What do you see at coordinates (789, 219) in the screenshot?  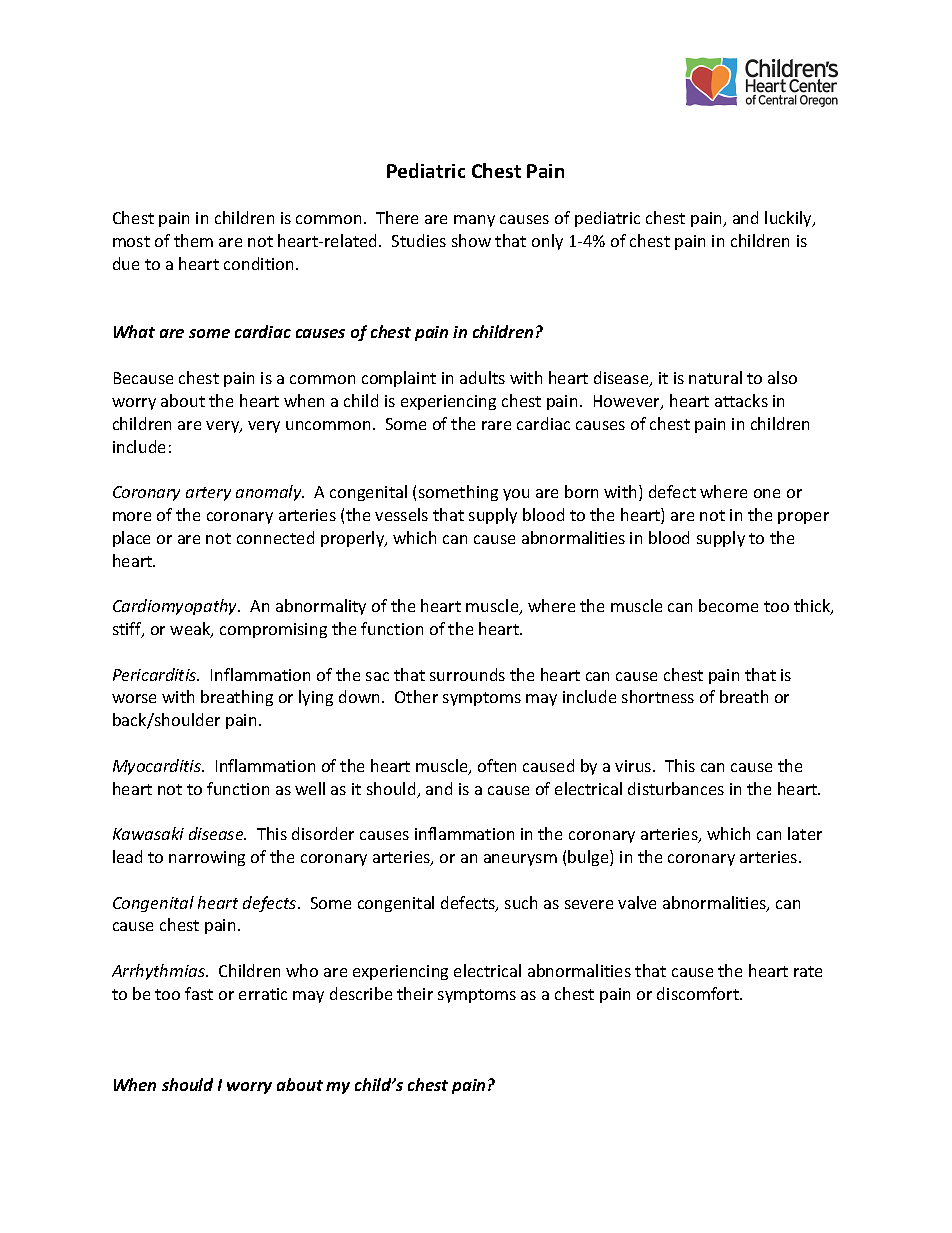 I see `luckily` at bounding box center [789, 219].
